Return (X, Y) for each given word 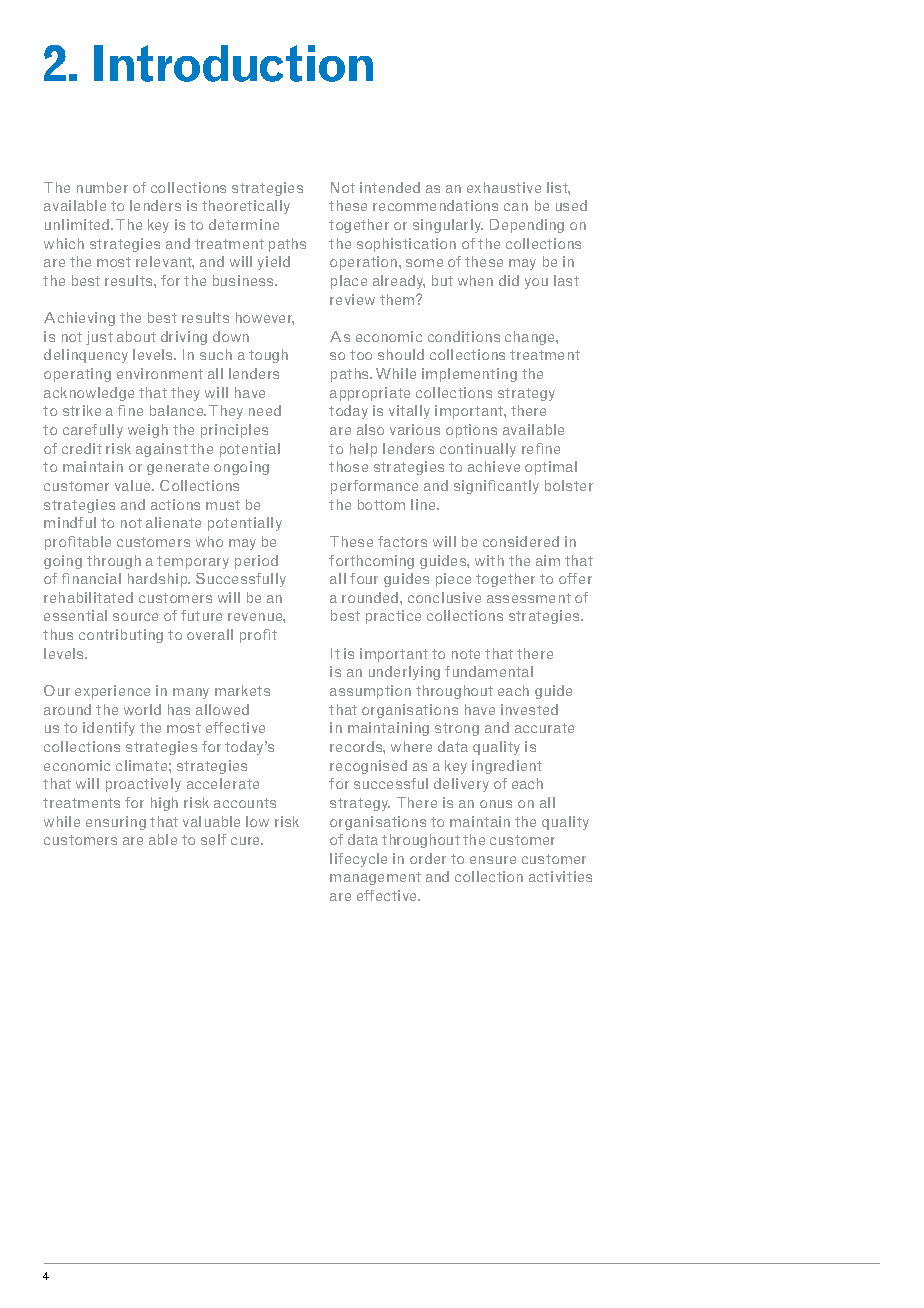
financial (91, 578)
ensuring (116, 823)
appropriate (370, 394)
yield (274, 263)
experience (112, 692)
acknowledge (89, 394)
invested (529, 709)
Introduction (233, 63)
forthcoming (371, 562)
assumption (370, 692)
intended (390, 187)
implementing (469, 375)
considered (521, 541)
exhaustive (504, 187)
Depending (527, 226)
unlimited (78, 224)
